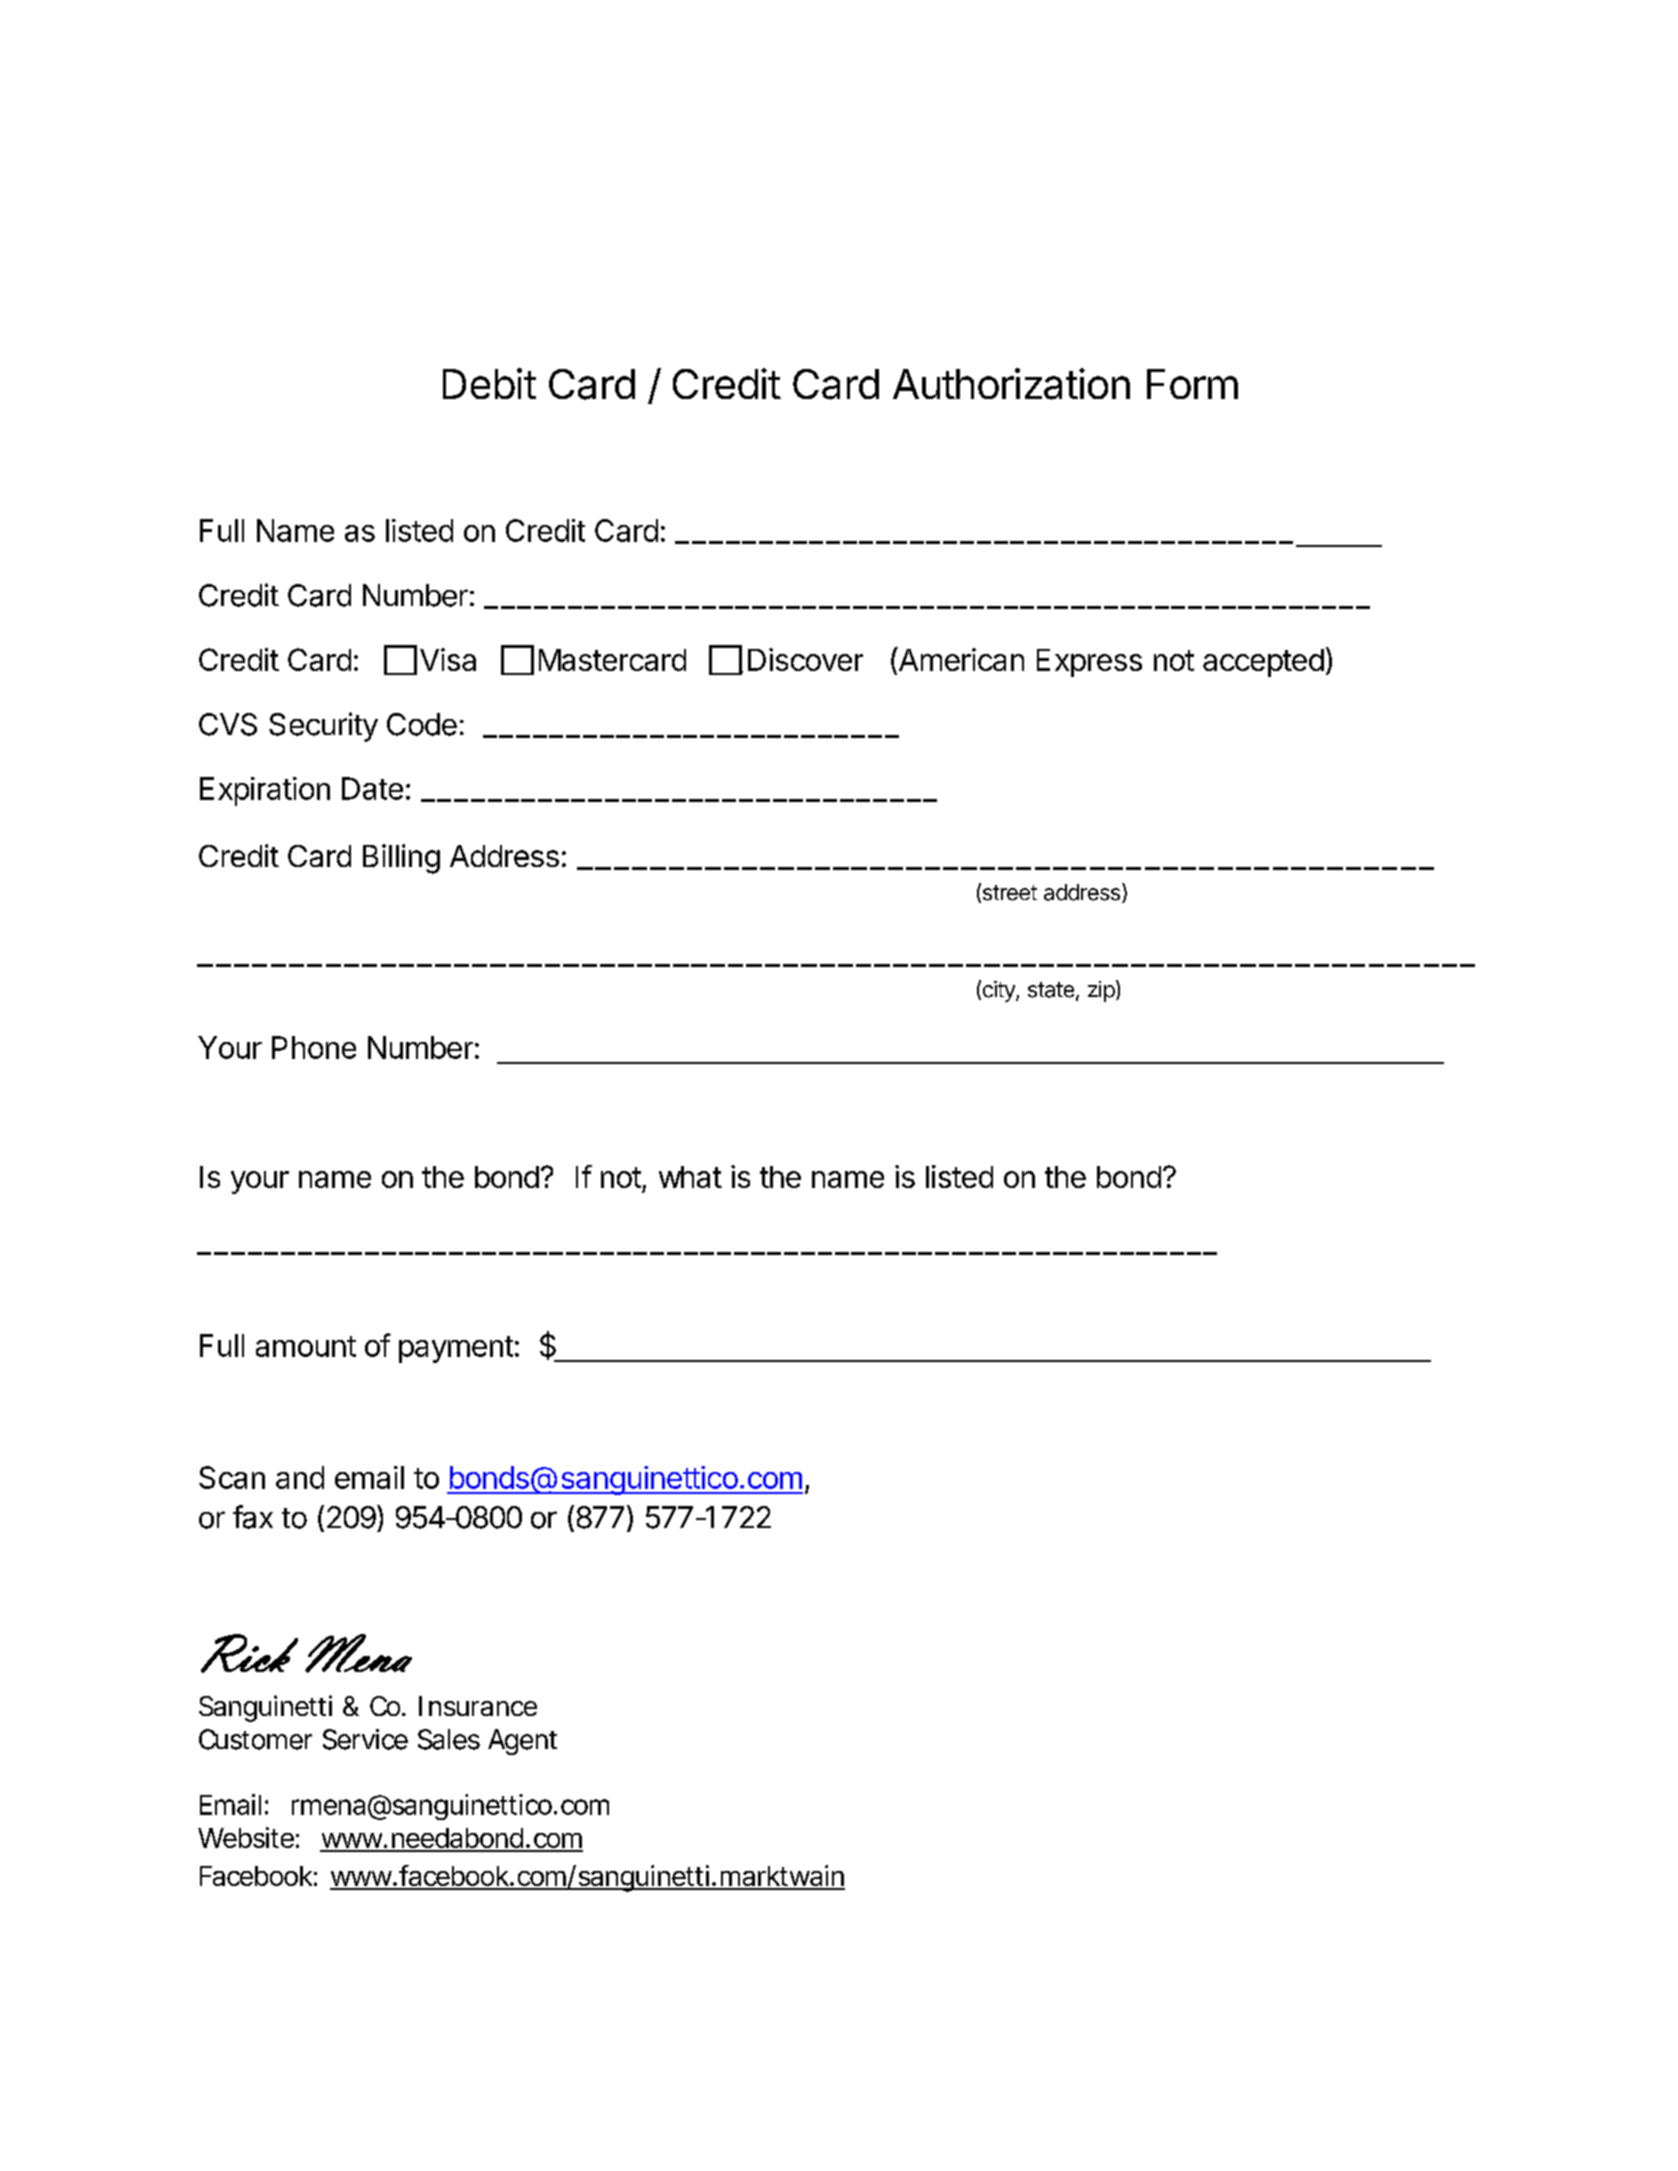 This screenshot has height=2171, width=1678. What do you see at coordinates (365, 1739) in the screenshot?
I see `Service` at bounding box center [365, 1739].
